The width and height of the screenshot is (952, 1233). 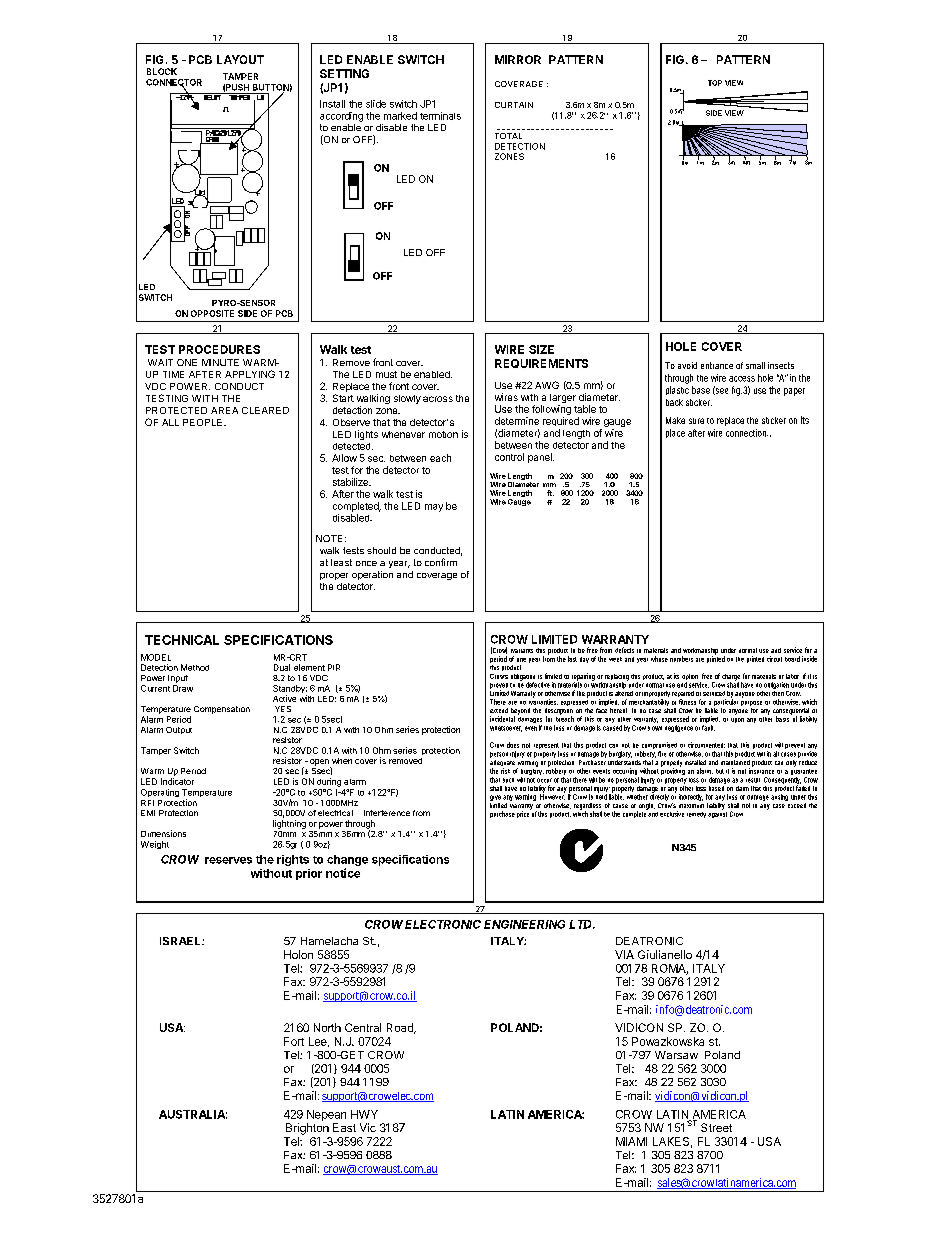 What do you see at coordinates (364, 1114) in the screenshot?
I see `HWY` at bounding box center [364, 1114].
